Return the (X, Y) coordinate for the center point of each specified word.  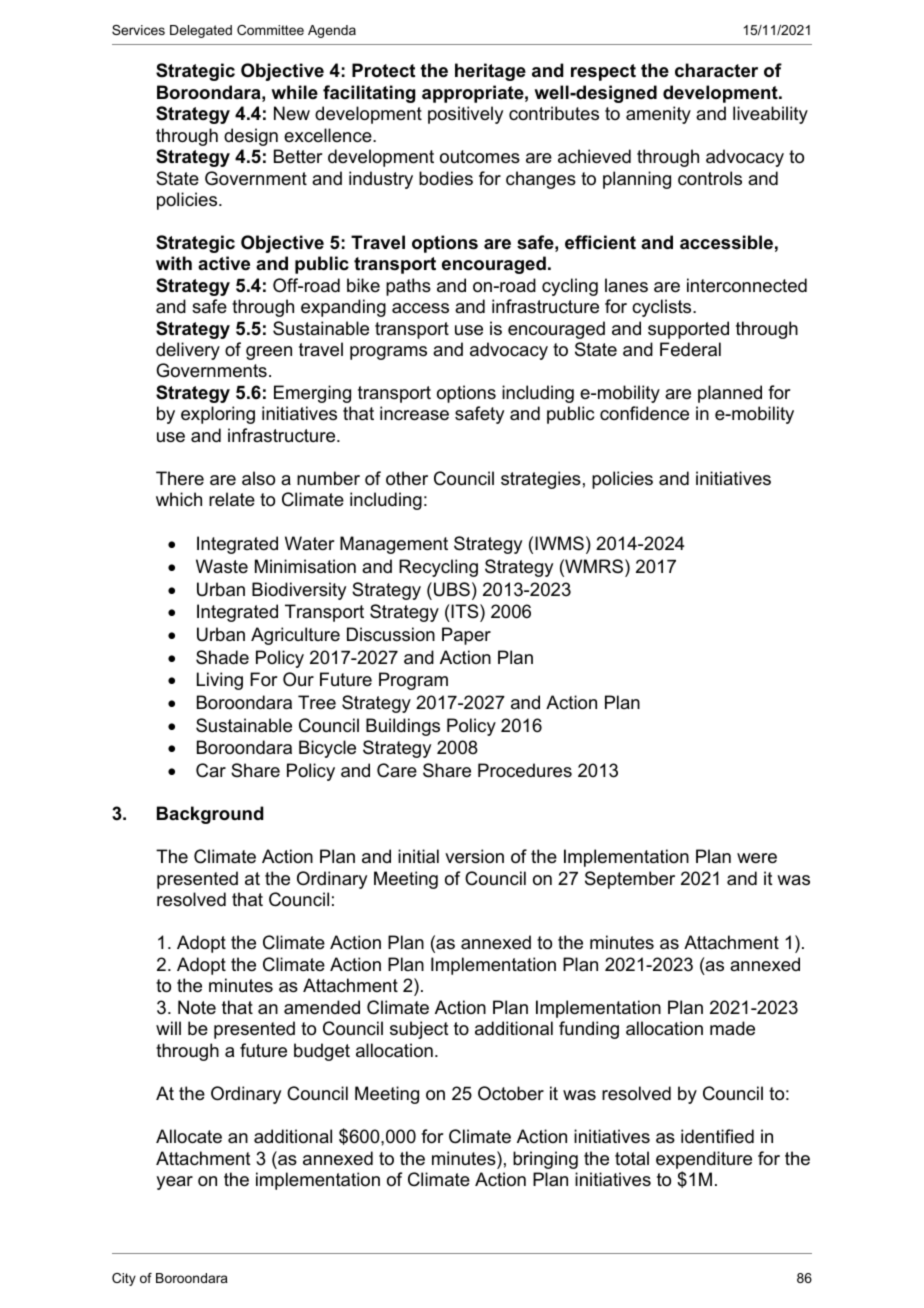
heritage (490, 72)
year (174, 1183)
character (716, 70)
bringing (545, 1160)
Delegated (201, 31)
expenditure (704, 1160)
